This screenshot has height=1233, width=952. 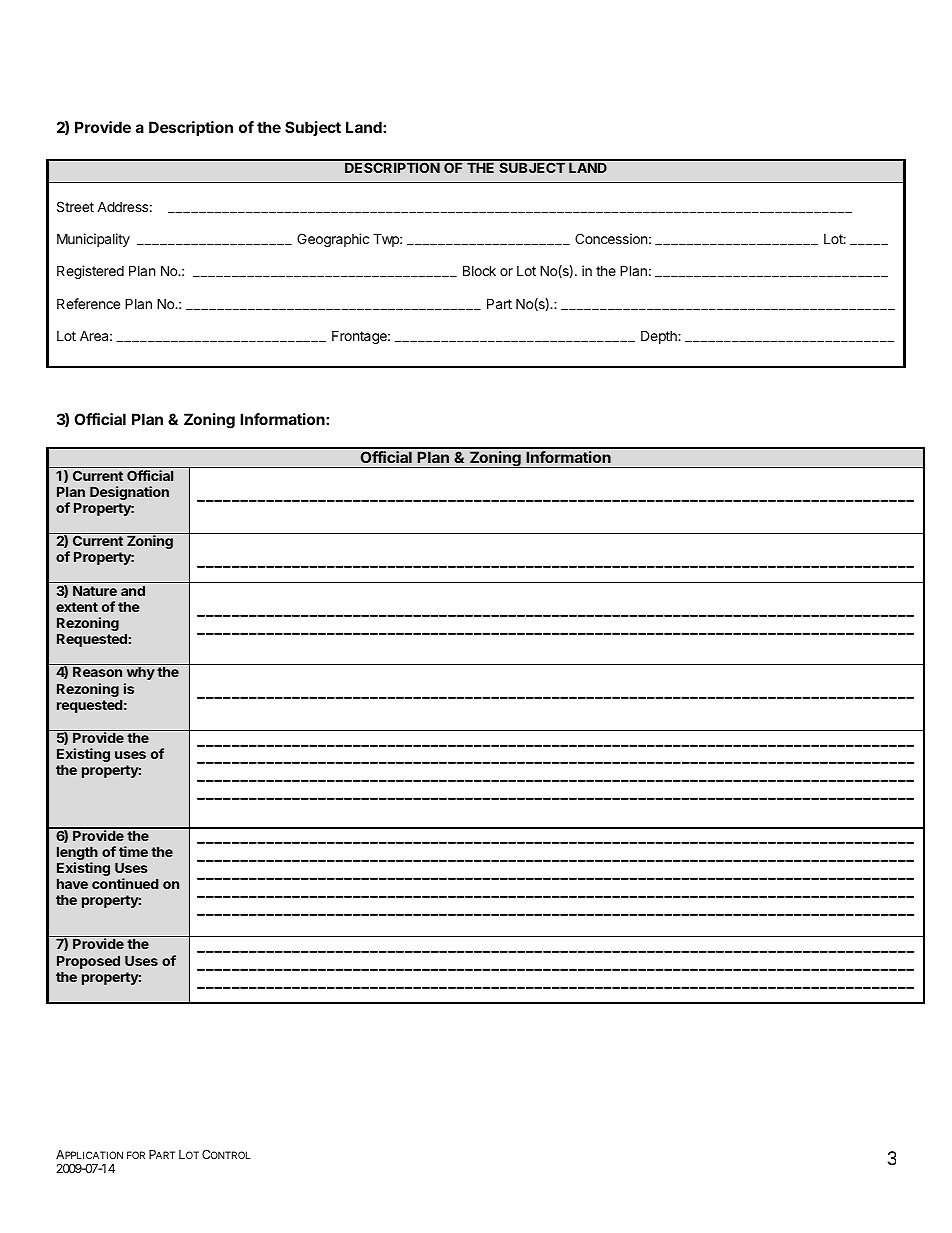 What do you see at coordinates (133, 851) in the screenshot?
I see `time` at bounding box center [133, 851].
